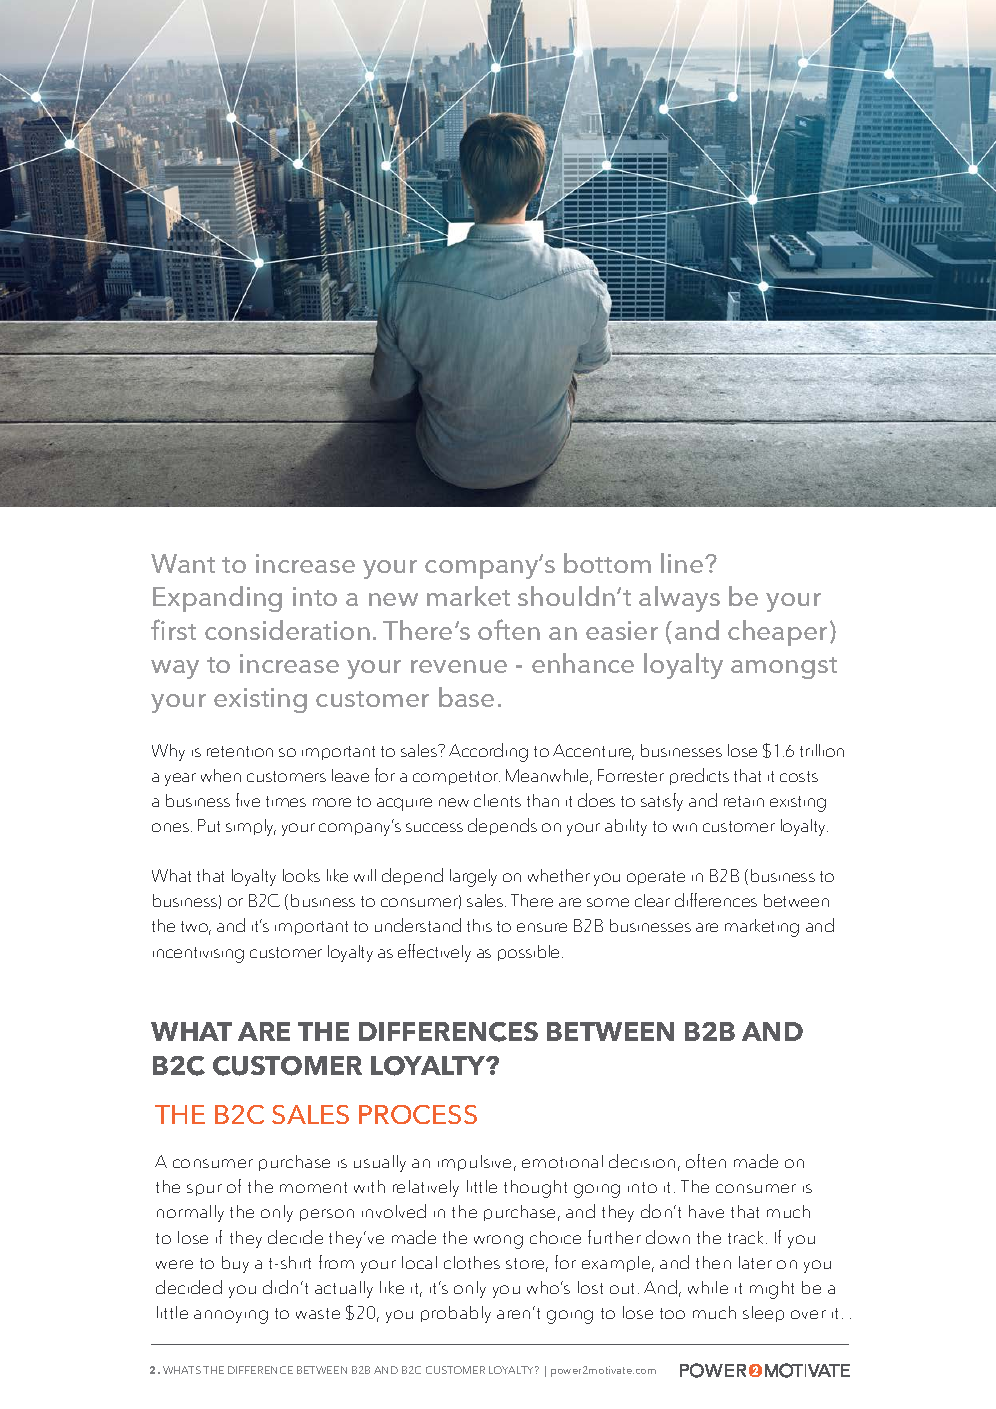 Image resolution: width=996 pixels, height=1409 pixels. What do you see at coordinates (652, 900) in the screenshot?
I see `clear` at bounding box center [652, 900].
